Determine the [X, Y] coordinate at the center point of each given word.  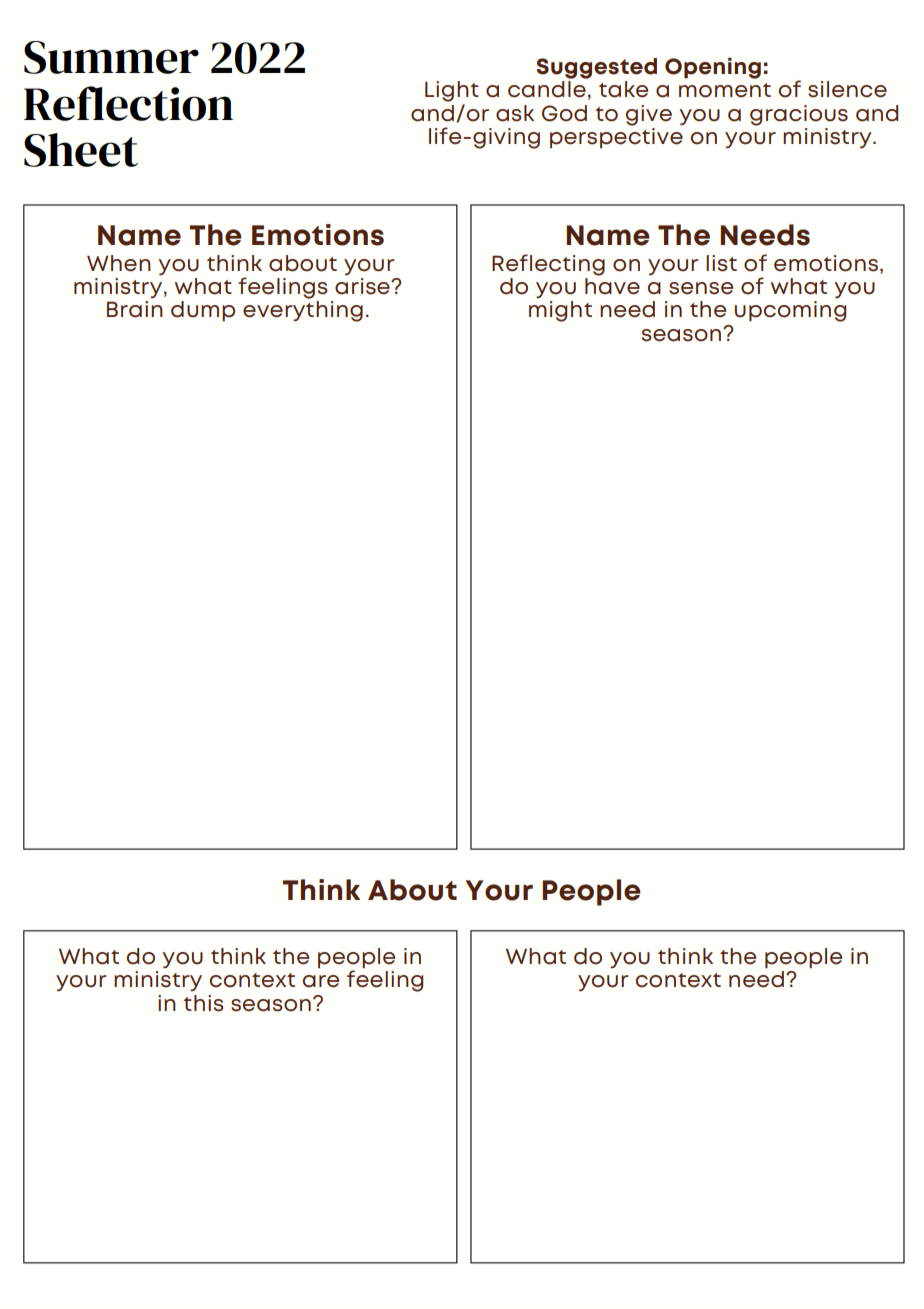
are [321, 981]
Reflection [128, 103]
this [203, 1003]
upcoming [790, 311]
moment [725, 90]
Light [452, 91]
